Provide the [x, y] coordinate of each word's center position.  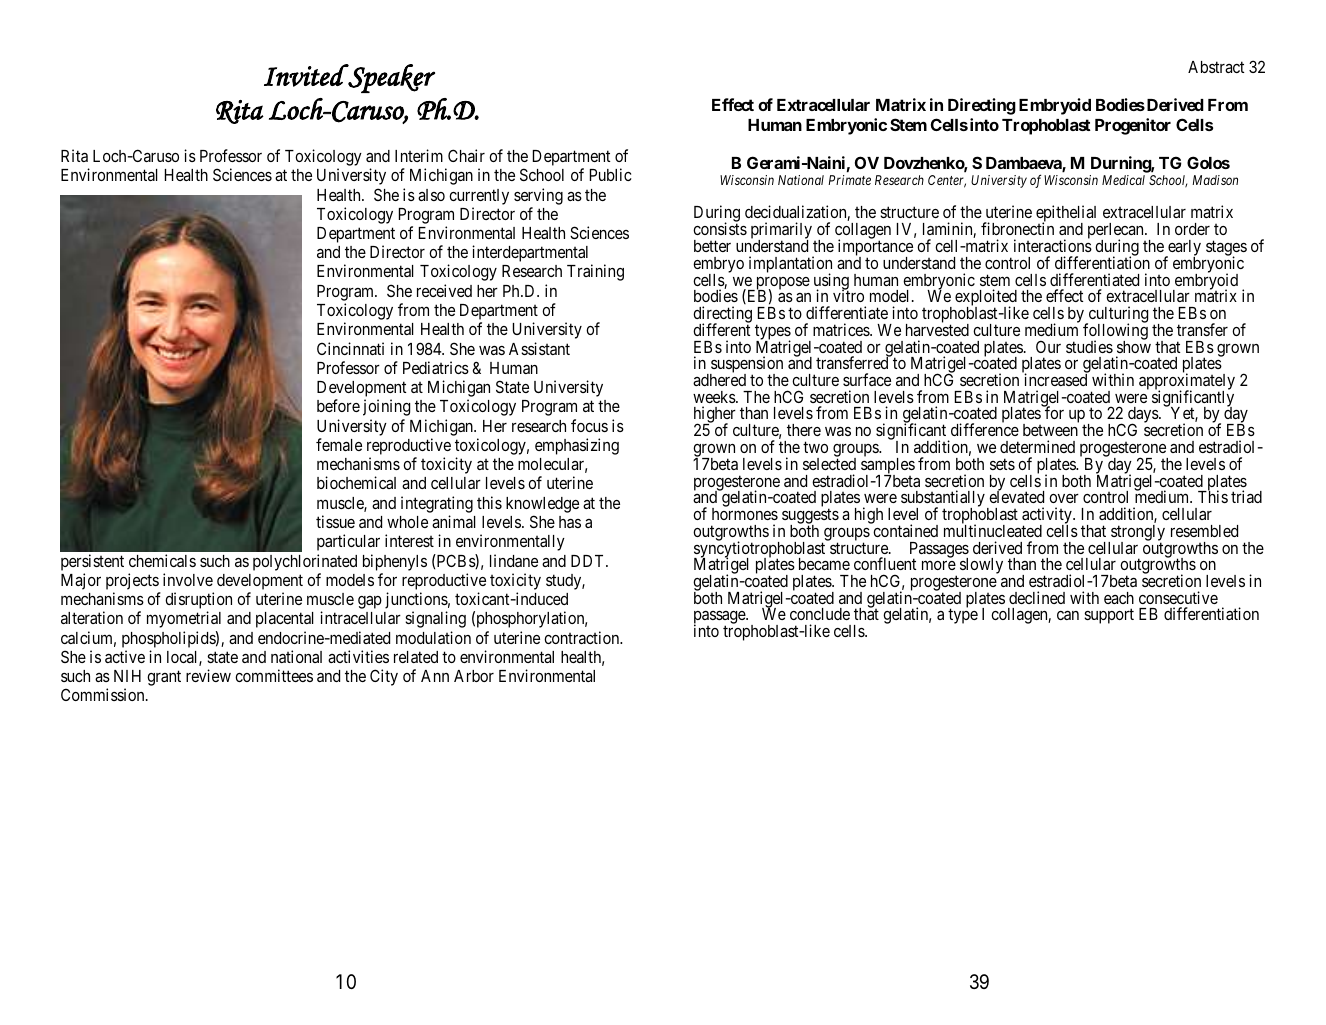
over [1064, 498]
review [208, 675]
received [444, 290]
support [1109, 616]
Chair [466, 155]
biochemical [356, 482]
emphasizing [577, 446]
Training [595, 272]
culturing [1117, 315]
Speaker [390, 78]
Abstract [1216, 67]
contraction [583, 637]
